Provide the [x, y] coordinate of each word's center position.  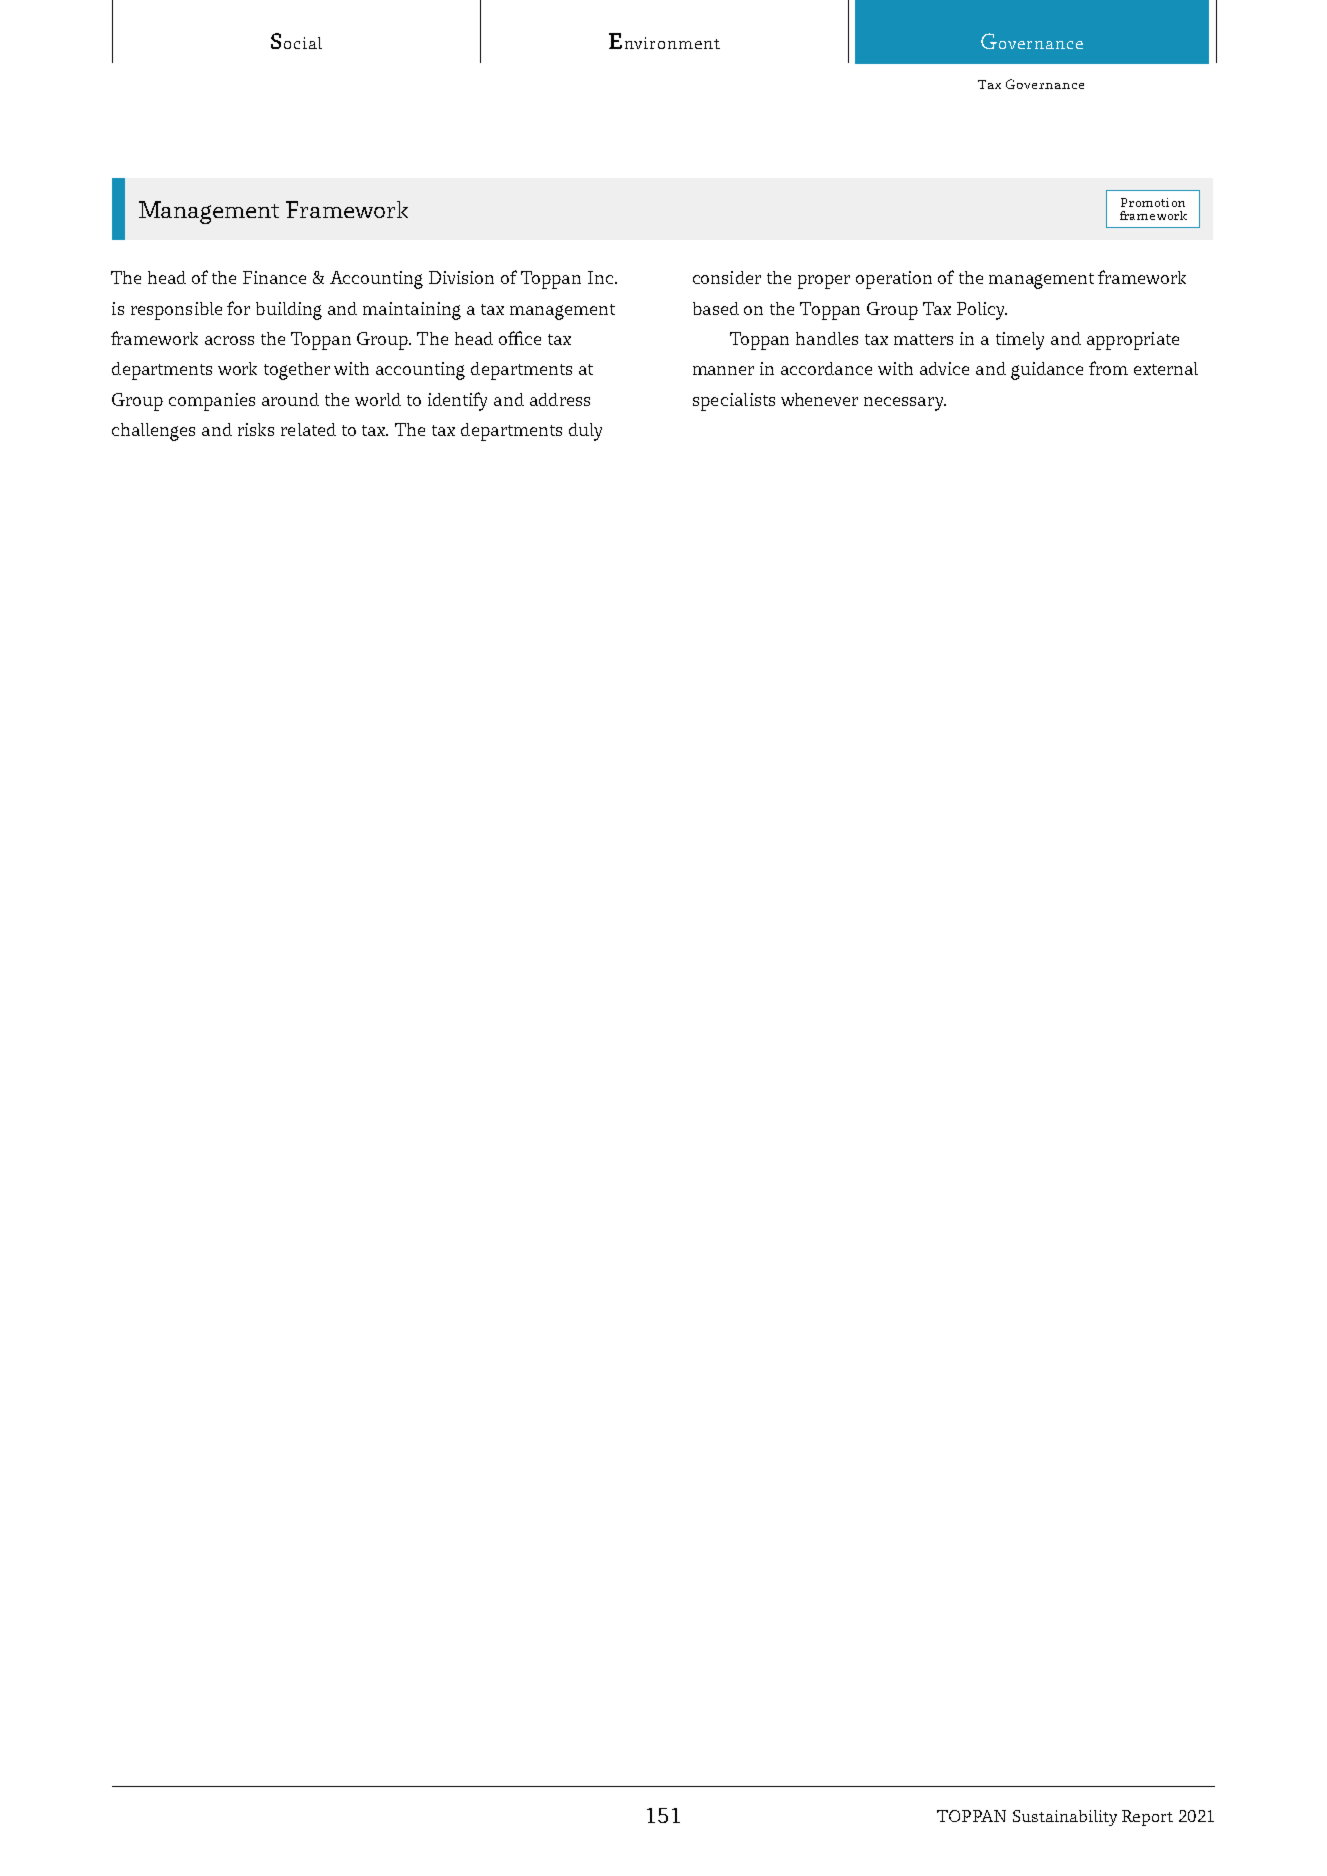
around [290, 399]
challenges [153, 432]
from [1108, 368]
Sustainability [1065, 1818]
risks [256, 429]
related [308, 429]
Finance [274, 277]
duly [585, 432]
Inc [600, 277]
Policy [982, 311]
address [560, 399]
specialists [734, 402]
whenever [819, 399]
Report [1147, 1818]
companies [212, 402]
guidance [1047, 371]
